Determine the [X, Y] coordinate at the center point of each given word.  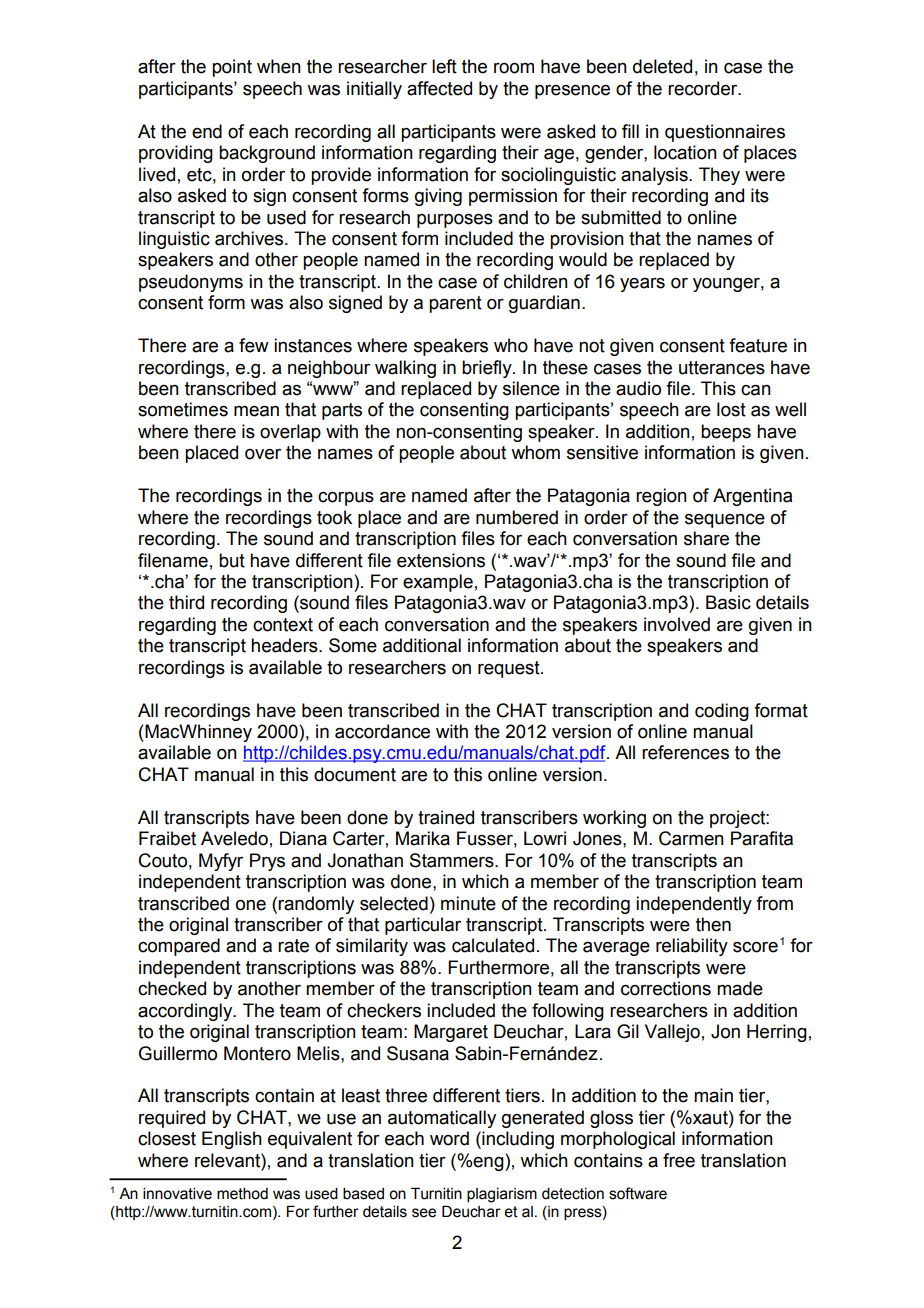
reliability [692, 947]
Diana [303, 838]
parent [455, 304]
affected [439, 88]
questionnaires [725, 133]
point [232, 68]
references [685, 752]
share [706, 538]
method [242, 1194]
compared [179, 947]
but [232, 560]
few [254, 345]
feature [758, 345]
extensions [441, 560]
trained [446, 817]
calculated [493, 945]
